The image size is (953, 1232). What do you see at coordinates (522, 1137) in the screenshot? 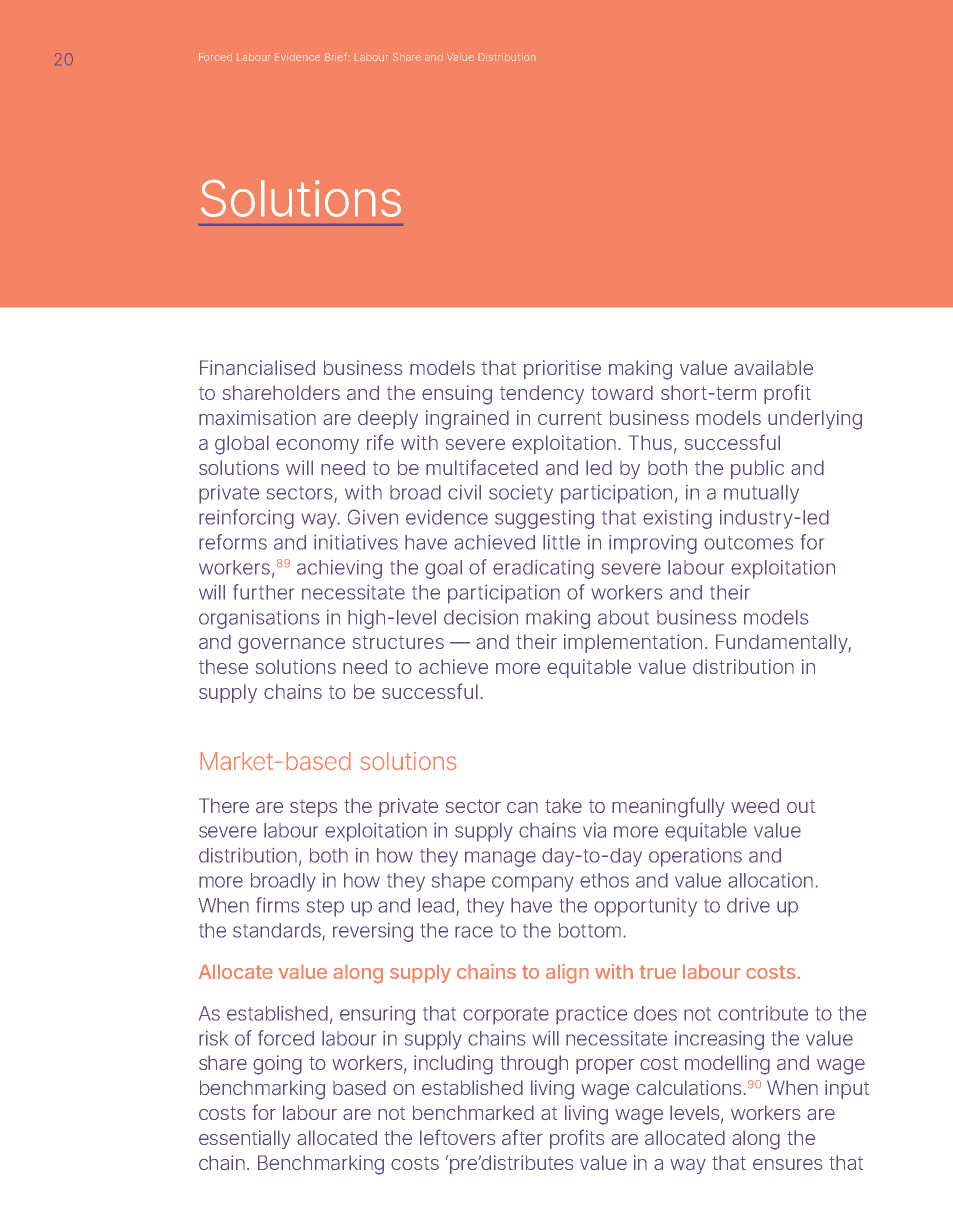
I see `after` at bounding box center [522, 1137].
